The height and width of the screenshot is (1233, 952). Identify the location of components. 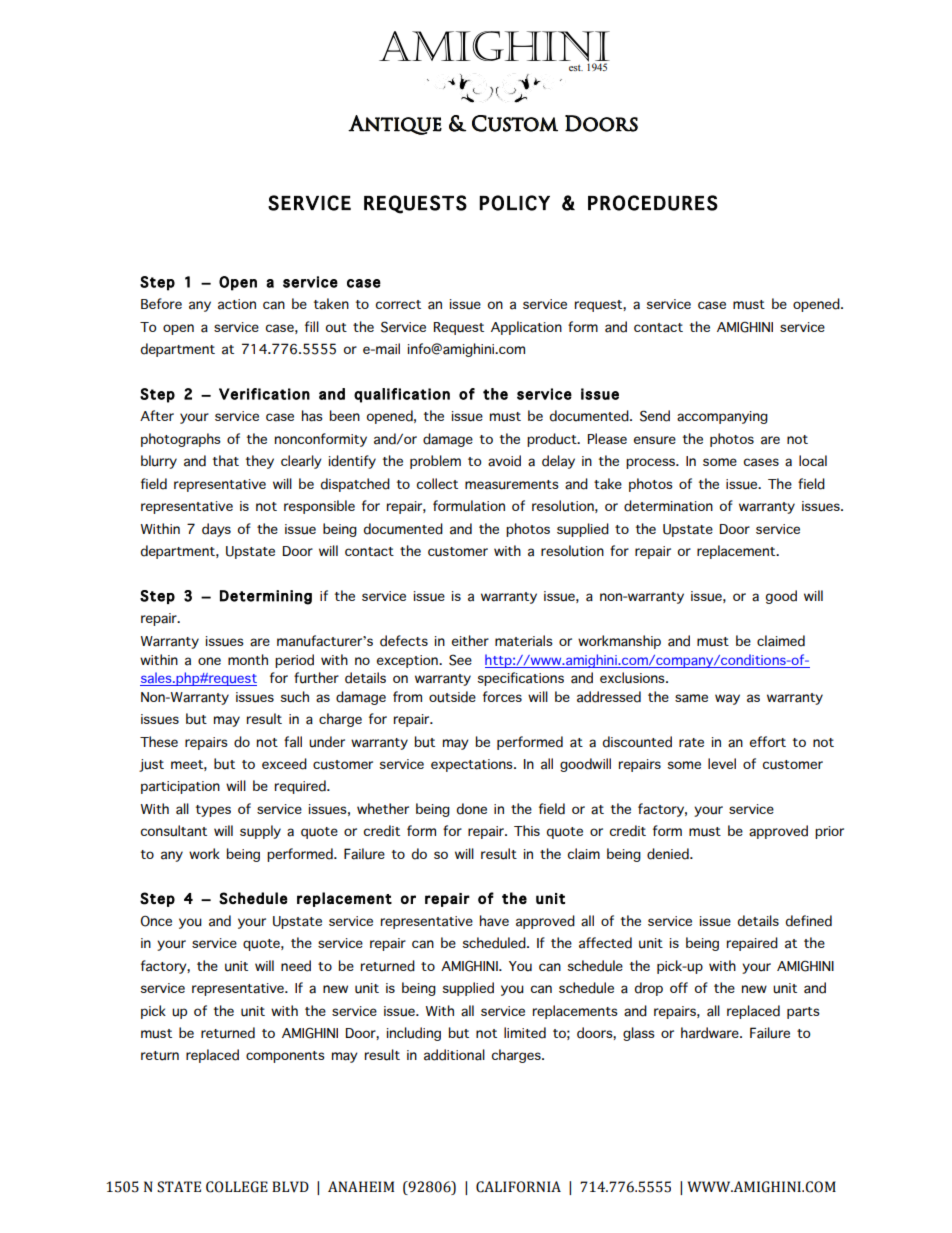
(285, 1057).
